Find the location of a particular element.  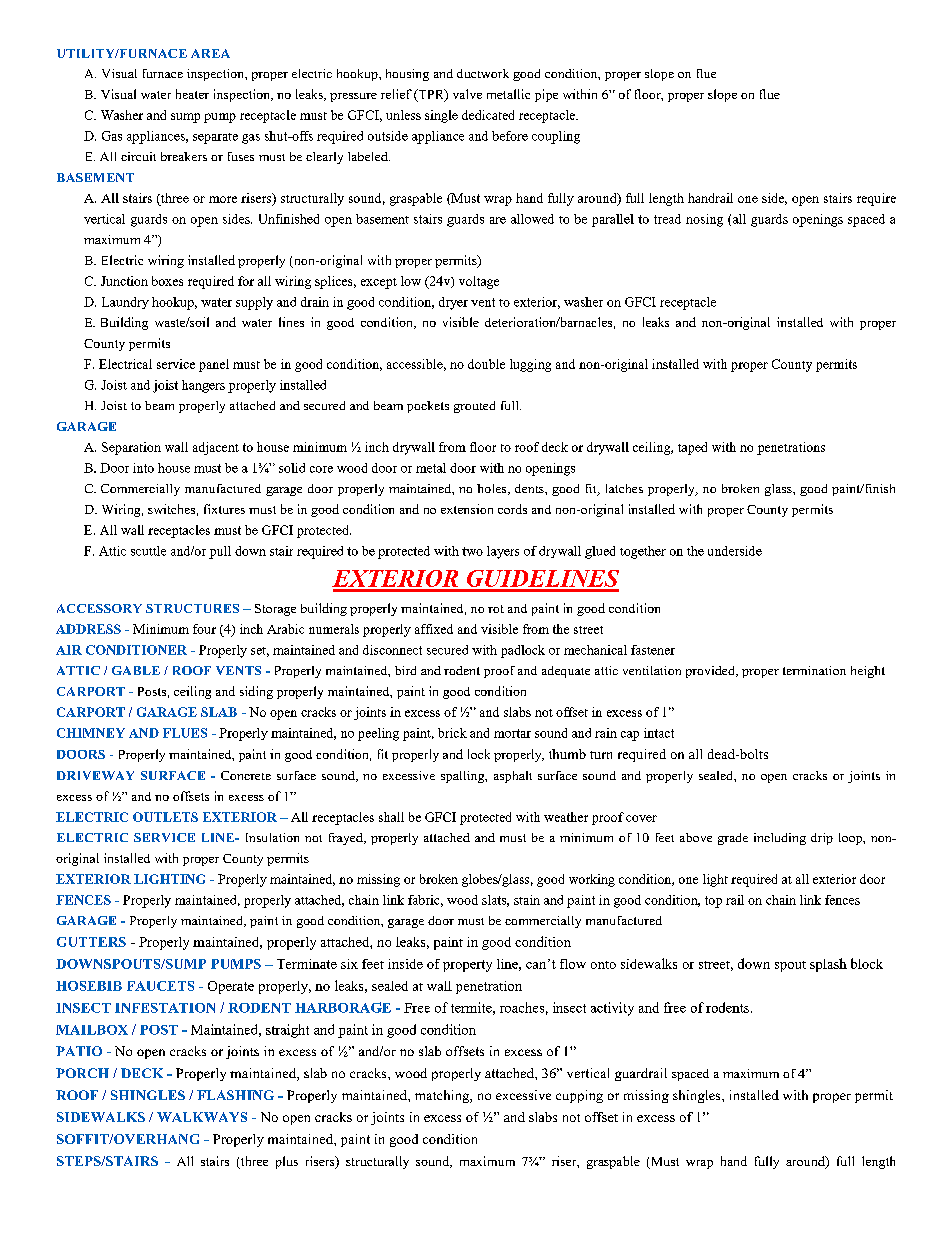

holes is located at coordinates (493, 489).
